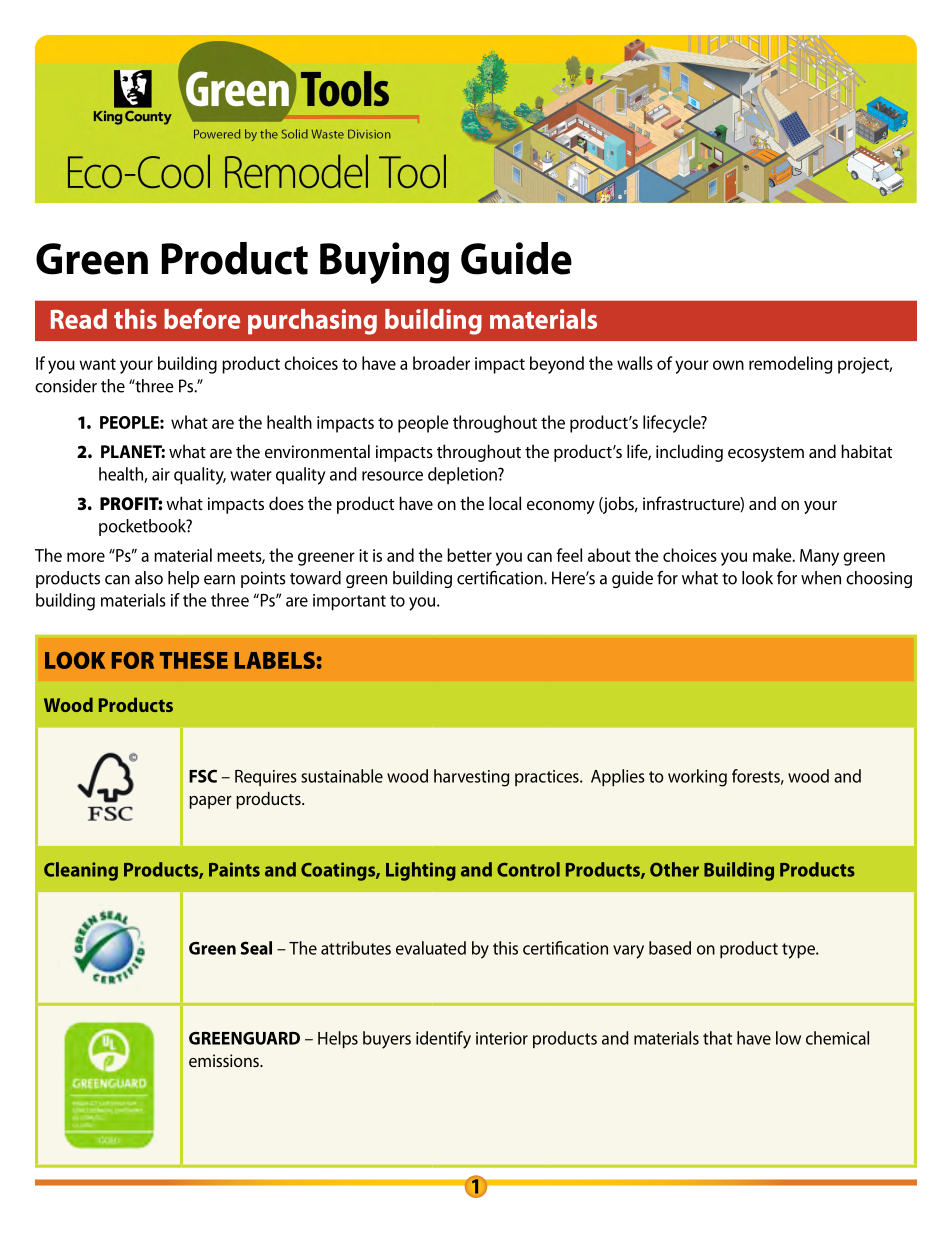 The image size is (952, 1233). Describe the element at coordinates (469, 555) in the image. I see `better` at that location.
